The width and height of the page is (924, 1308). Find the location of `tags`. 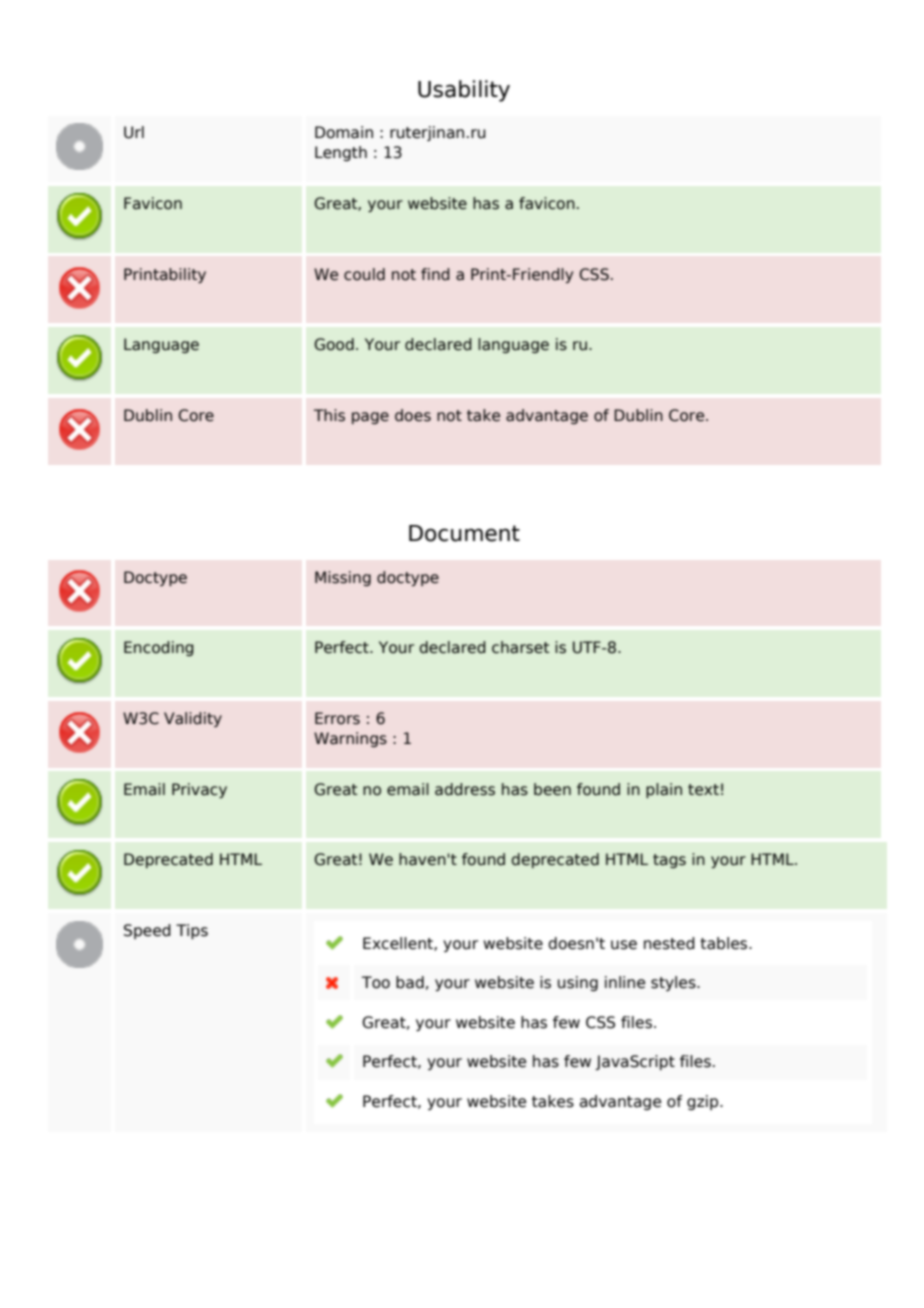

tags is located at coordinates (669, 861).
